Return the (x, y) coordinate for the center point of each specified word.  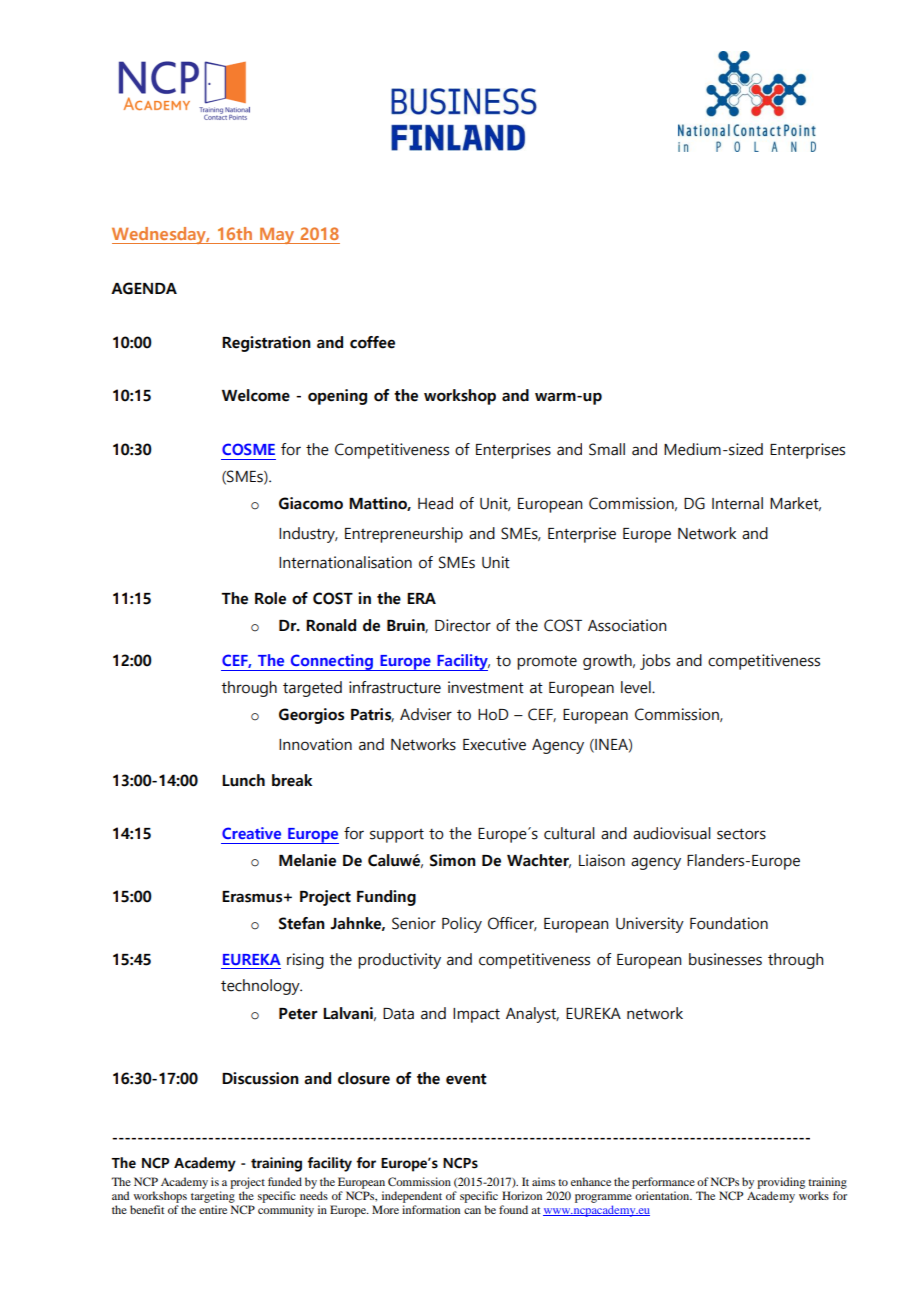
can (472, 1211)
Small (607, 449)
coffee (372, 342)
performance (663, 1183)
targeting (213, 1197)
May (277, 236)
